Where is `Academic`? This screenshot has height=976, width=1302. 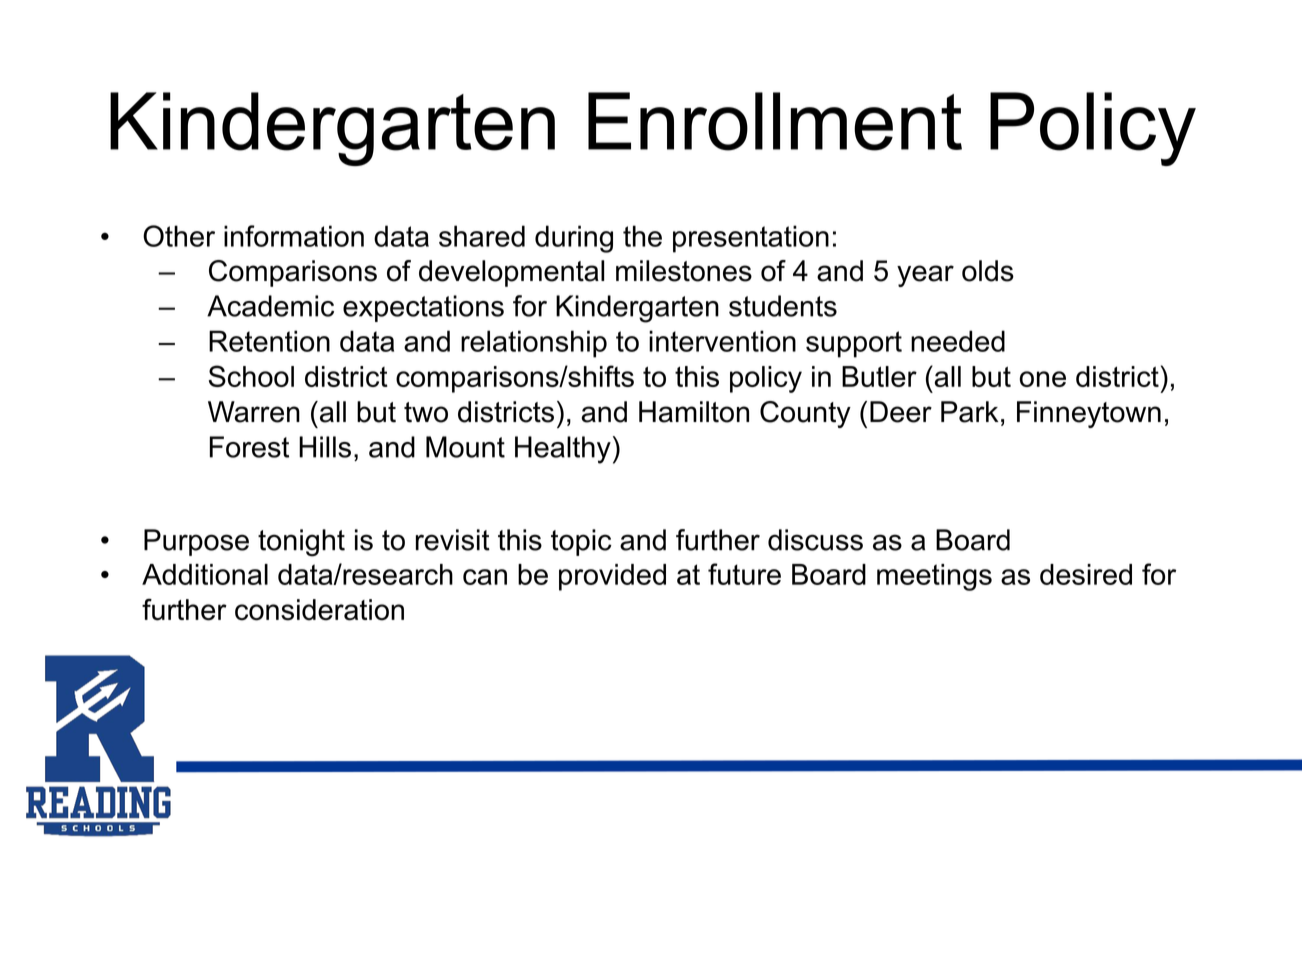
Academic is located at coordinates (270, 306).
